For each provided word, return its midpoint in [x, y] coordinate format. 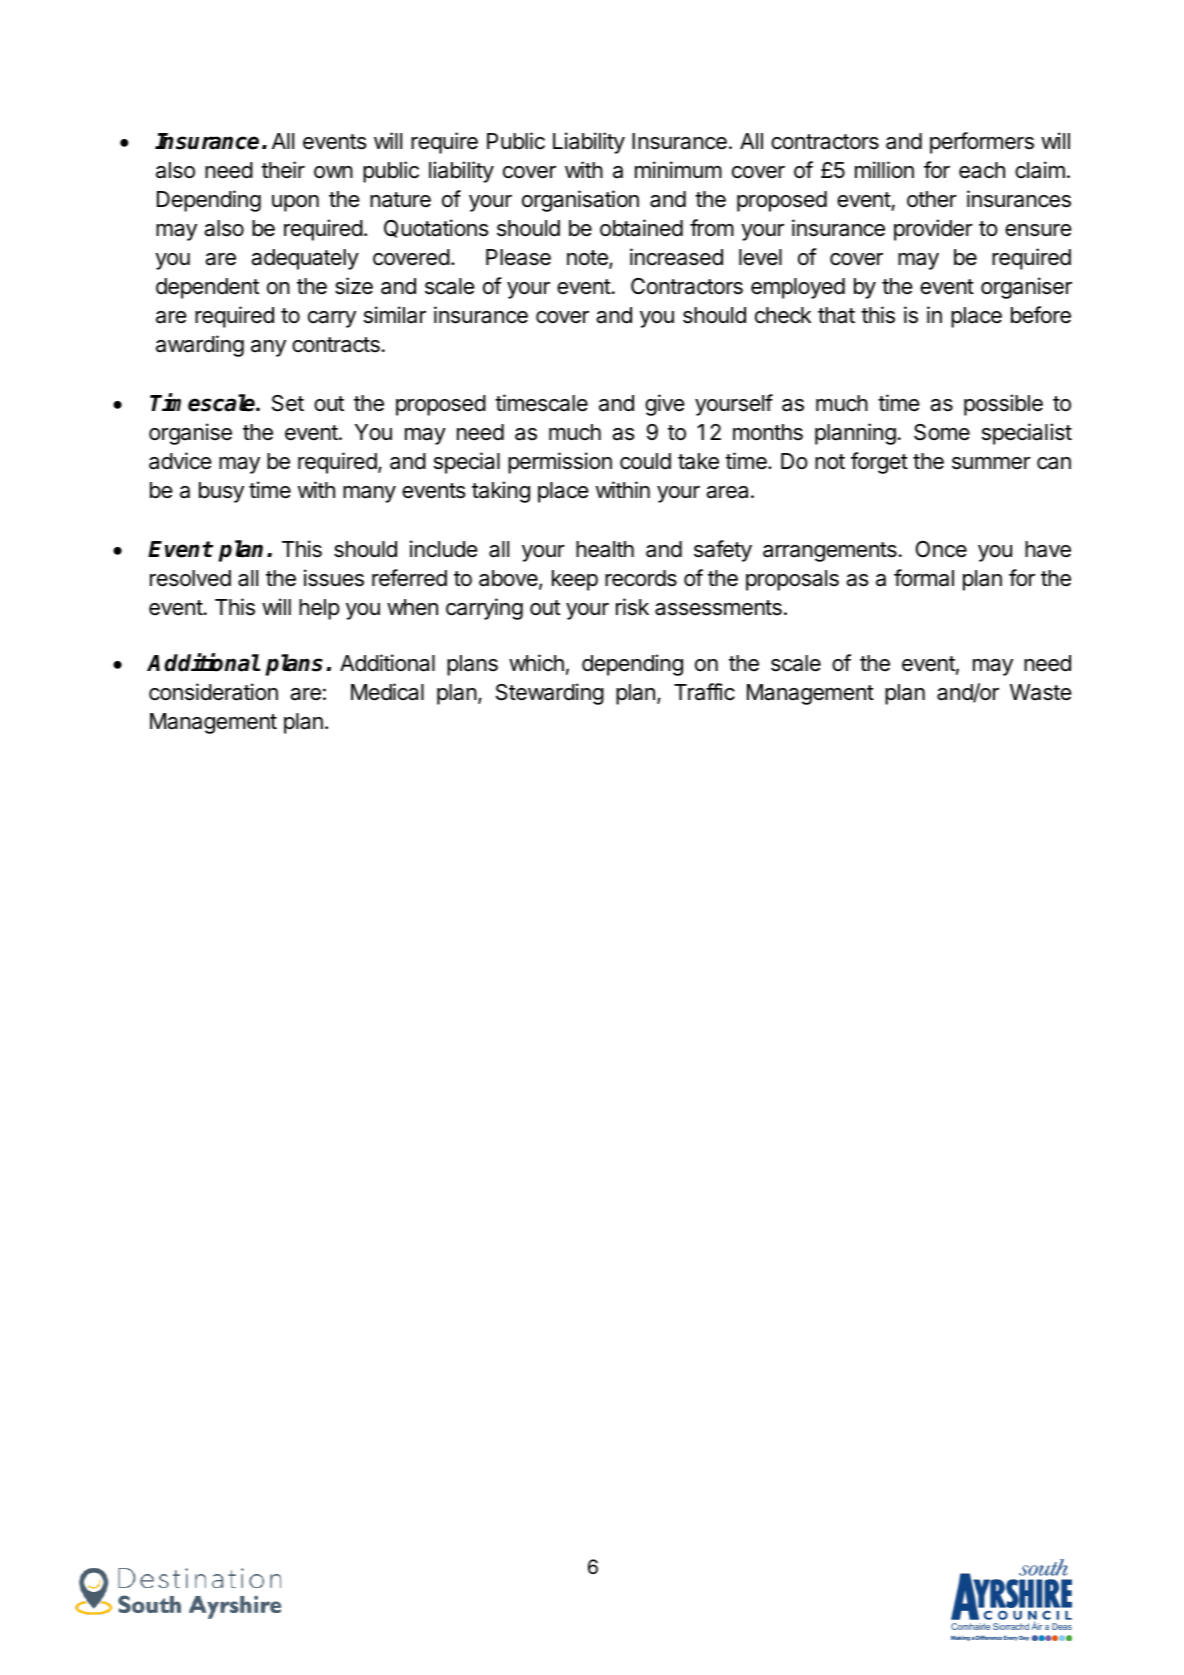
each [982, 170]
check [783, 315]
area [727, 492]
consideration [213, 692]
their [283, 170]
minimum [678, 169]
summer [991, 463]
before [1041, 315]
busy [221, 492]
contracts [336, 345]
